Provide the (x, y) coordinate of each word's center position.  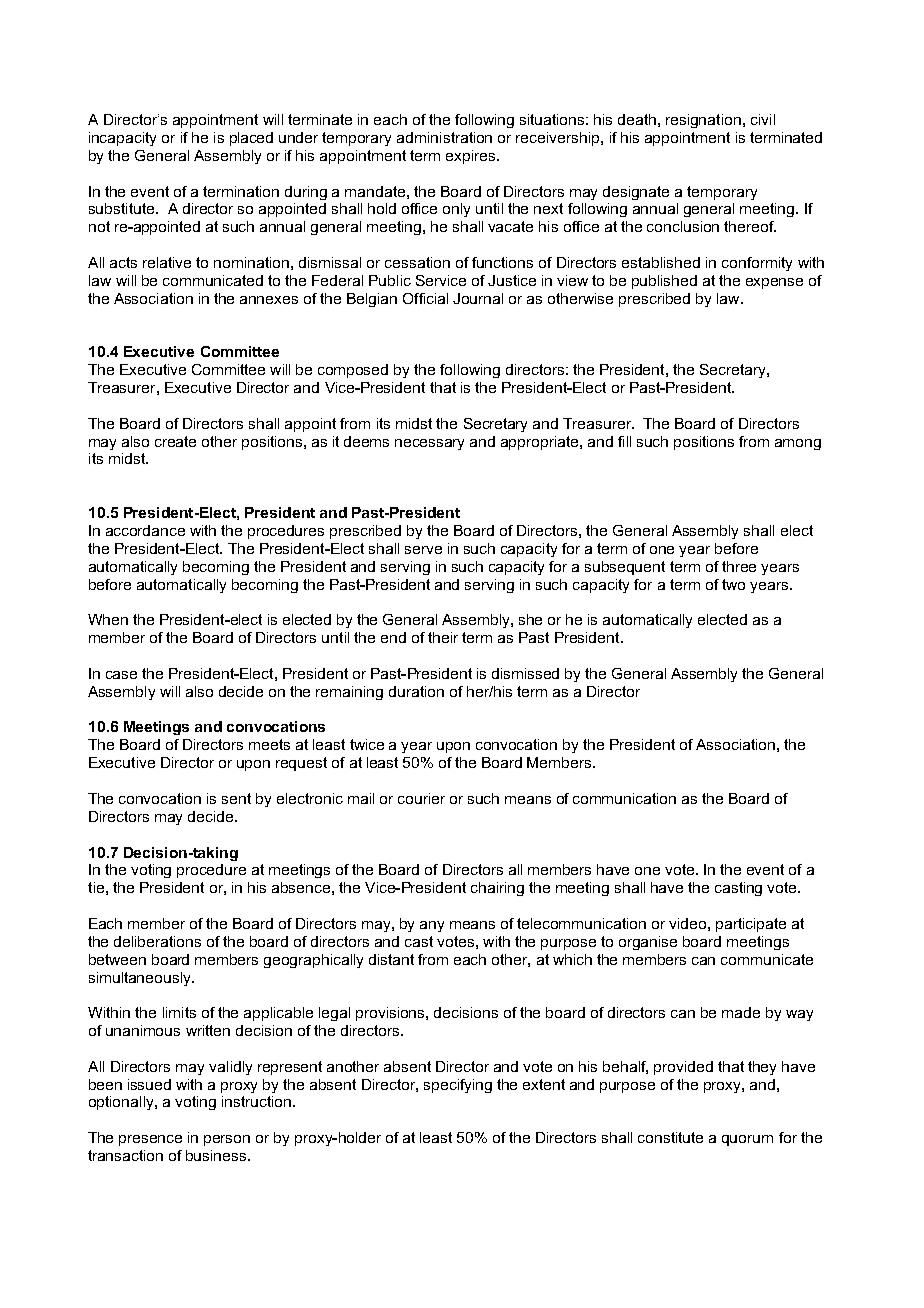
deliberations (157, 941)
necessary (429, 444)
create (175, 441)
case (121, 675)
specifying (458, 1086)
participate (751, 925)
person (227, 1140)
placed (251, 139)
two (733, 584)
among (798, 444)
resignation (703, 121)
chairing (497, 889)
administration (444, 137)
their (443, 637)
